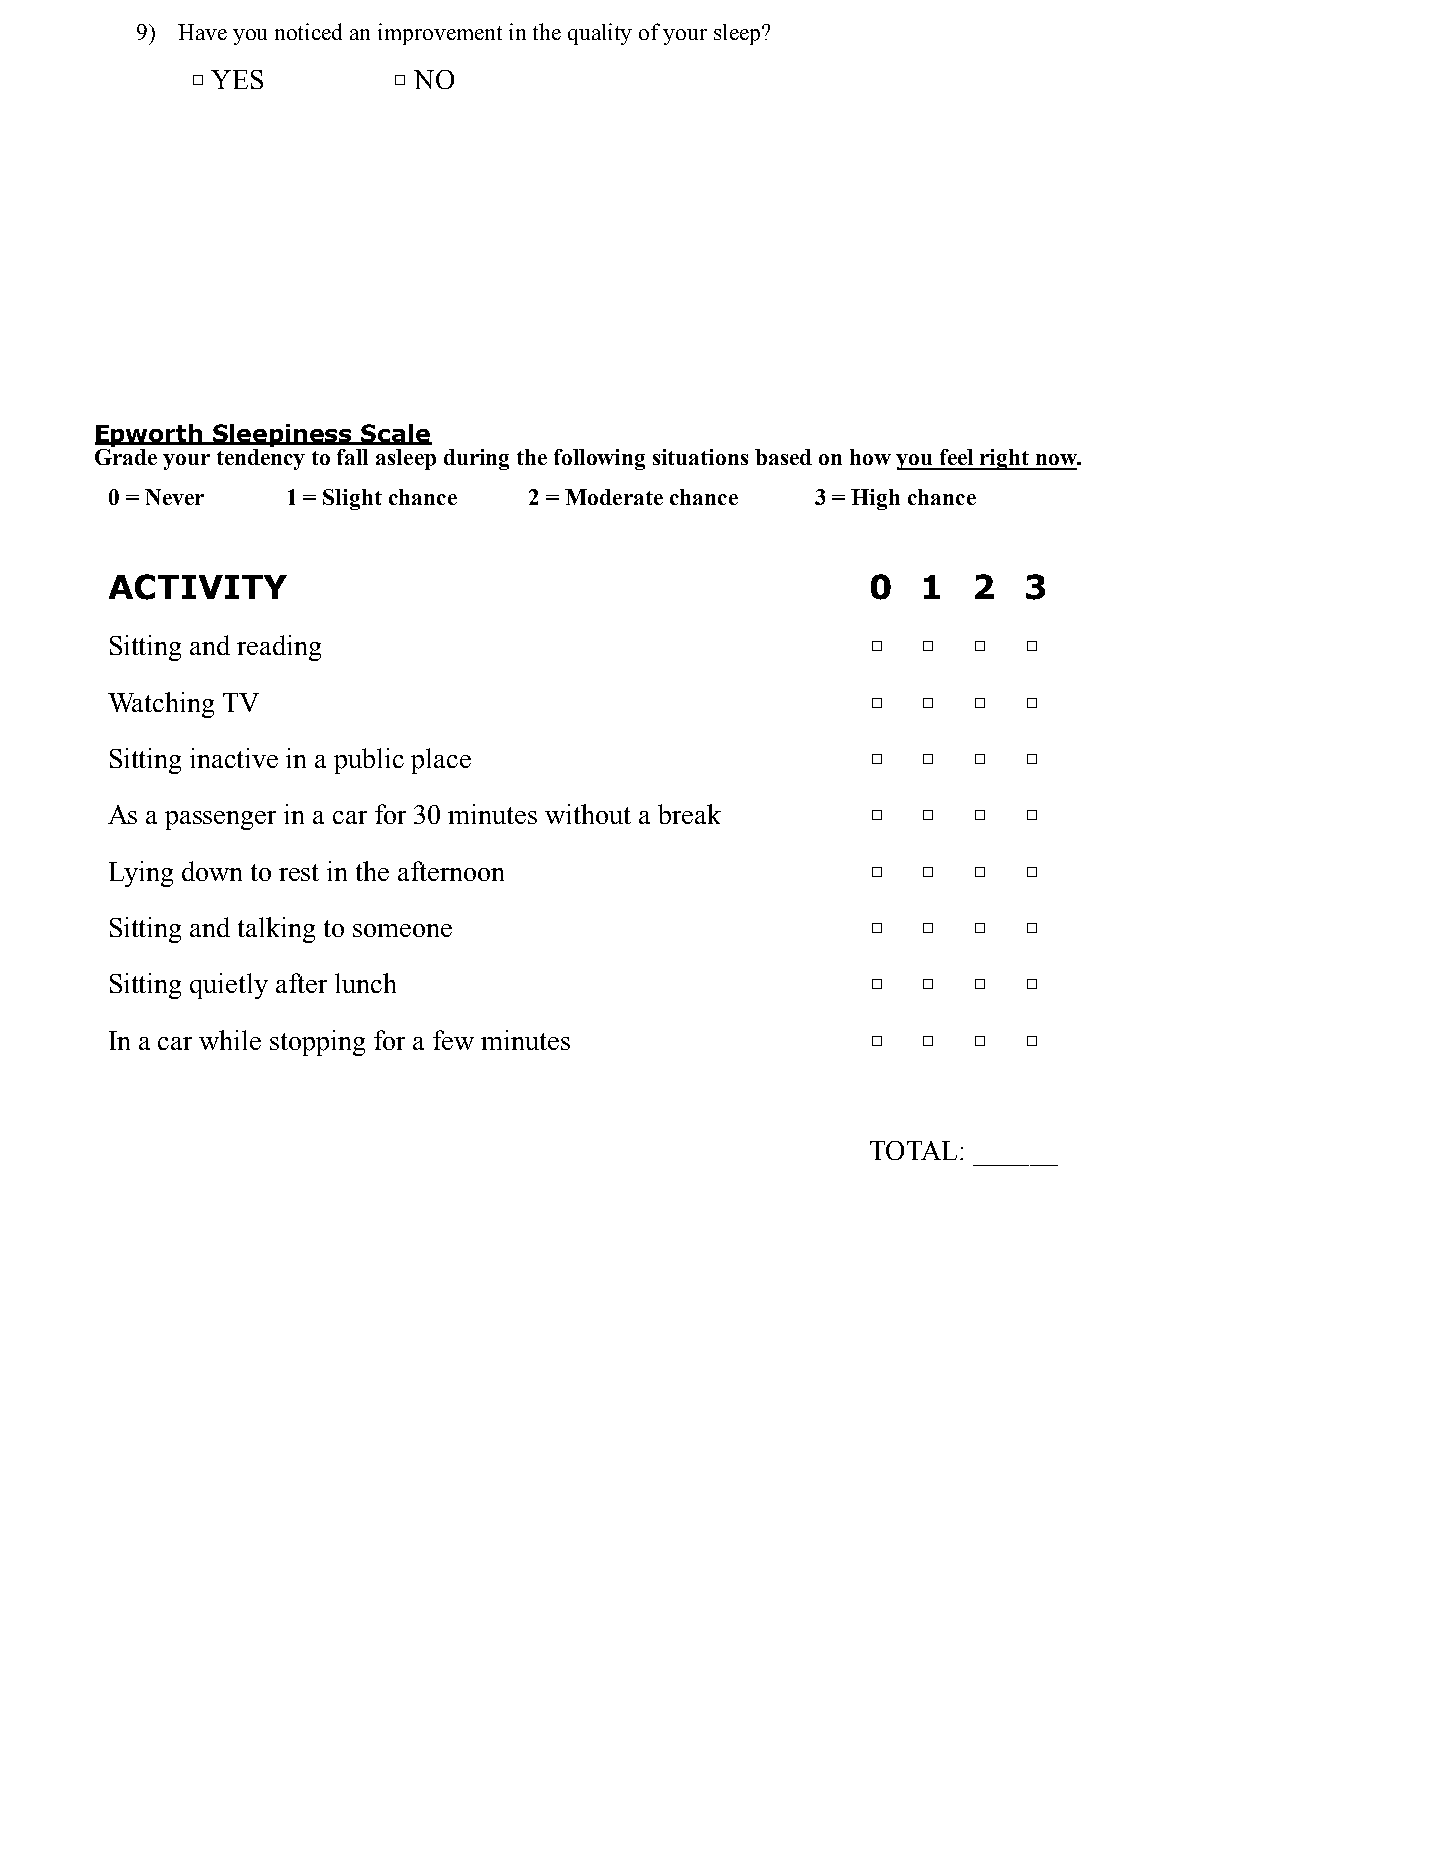  What do you see at coordinates (237, 79) in the screenshot?
I see `YES` at bounding box center [237, 79].
